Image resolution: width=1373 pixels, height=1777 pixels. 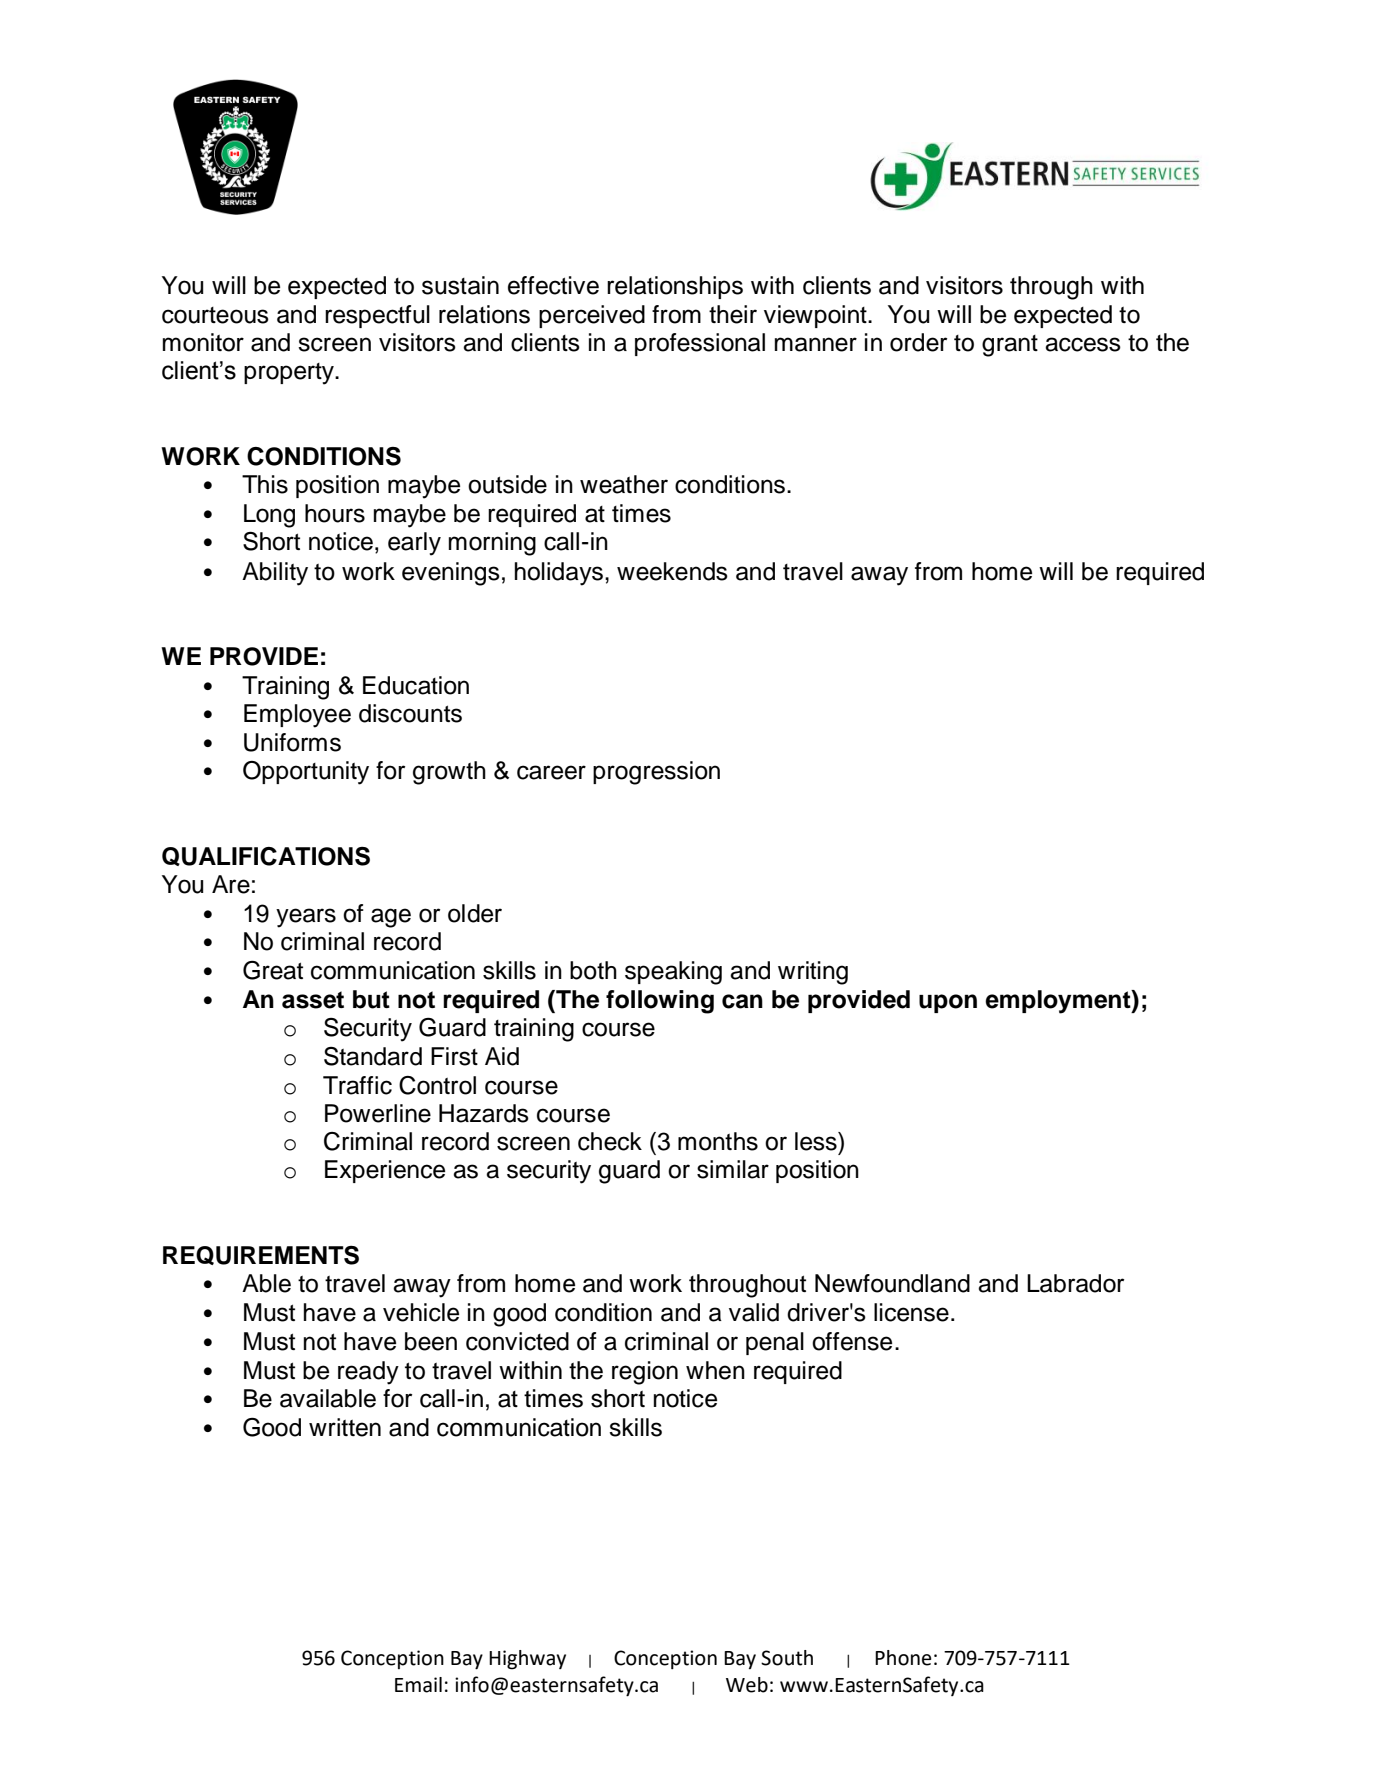 What do you see at coordinates (656, 773) in the document?
I see `progression` at bounding box center [656, 773].
